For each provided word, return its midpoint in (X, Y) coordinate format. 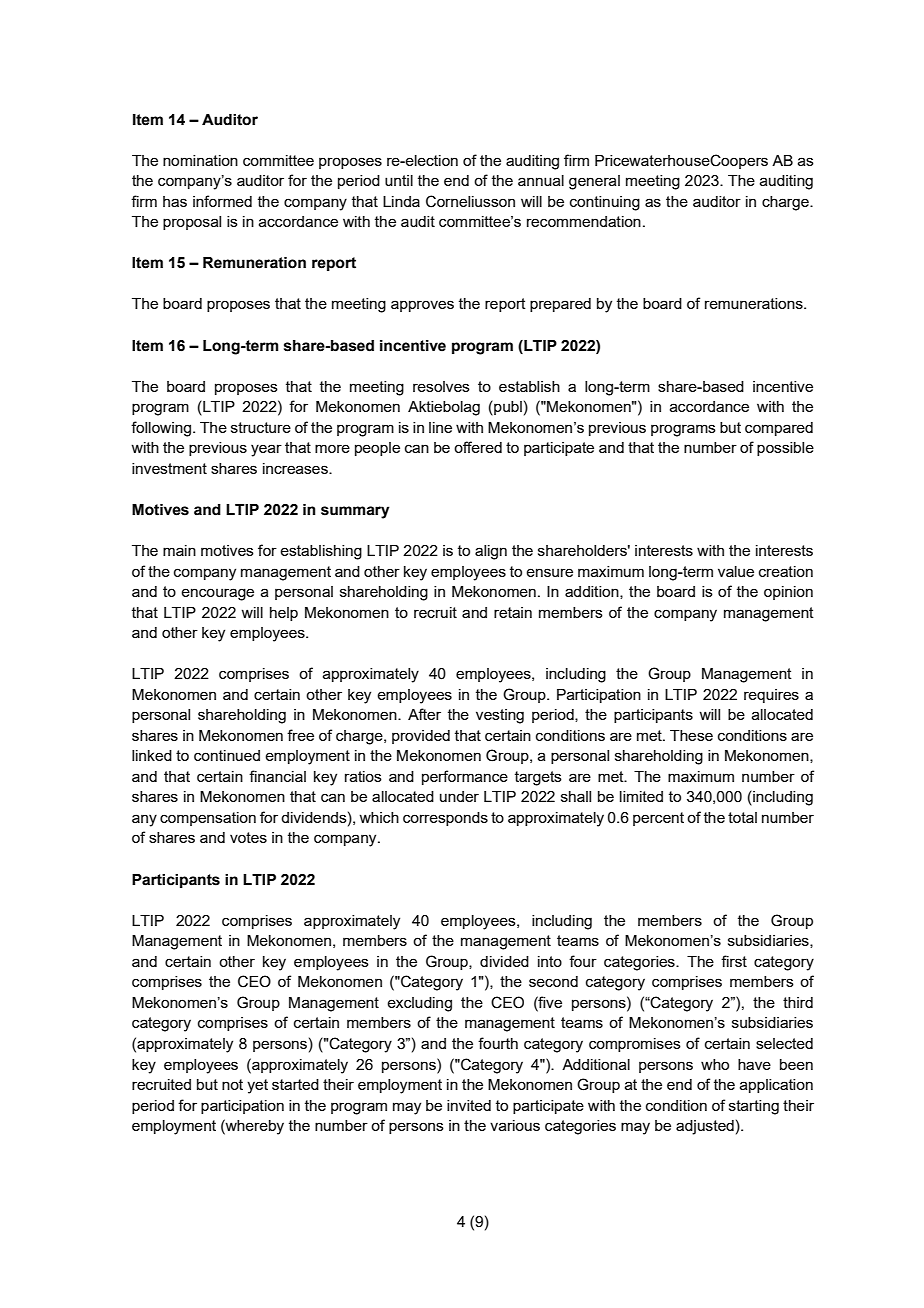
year (266, 450)
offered (478, 447)
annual (541, 180)
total (742, 817)
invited (469, 1105)
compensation (208, 819)
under (459, 796)
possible (785, 449)
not (232, 1084)
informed (222, 201)
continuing (605, 203)
